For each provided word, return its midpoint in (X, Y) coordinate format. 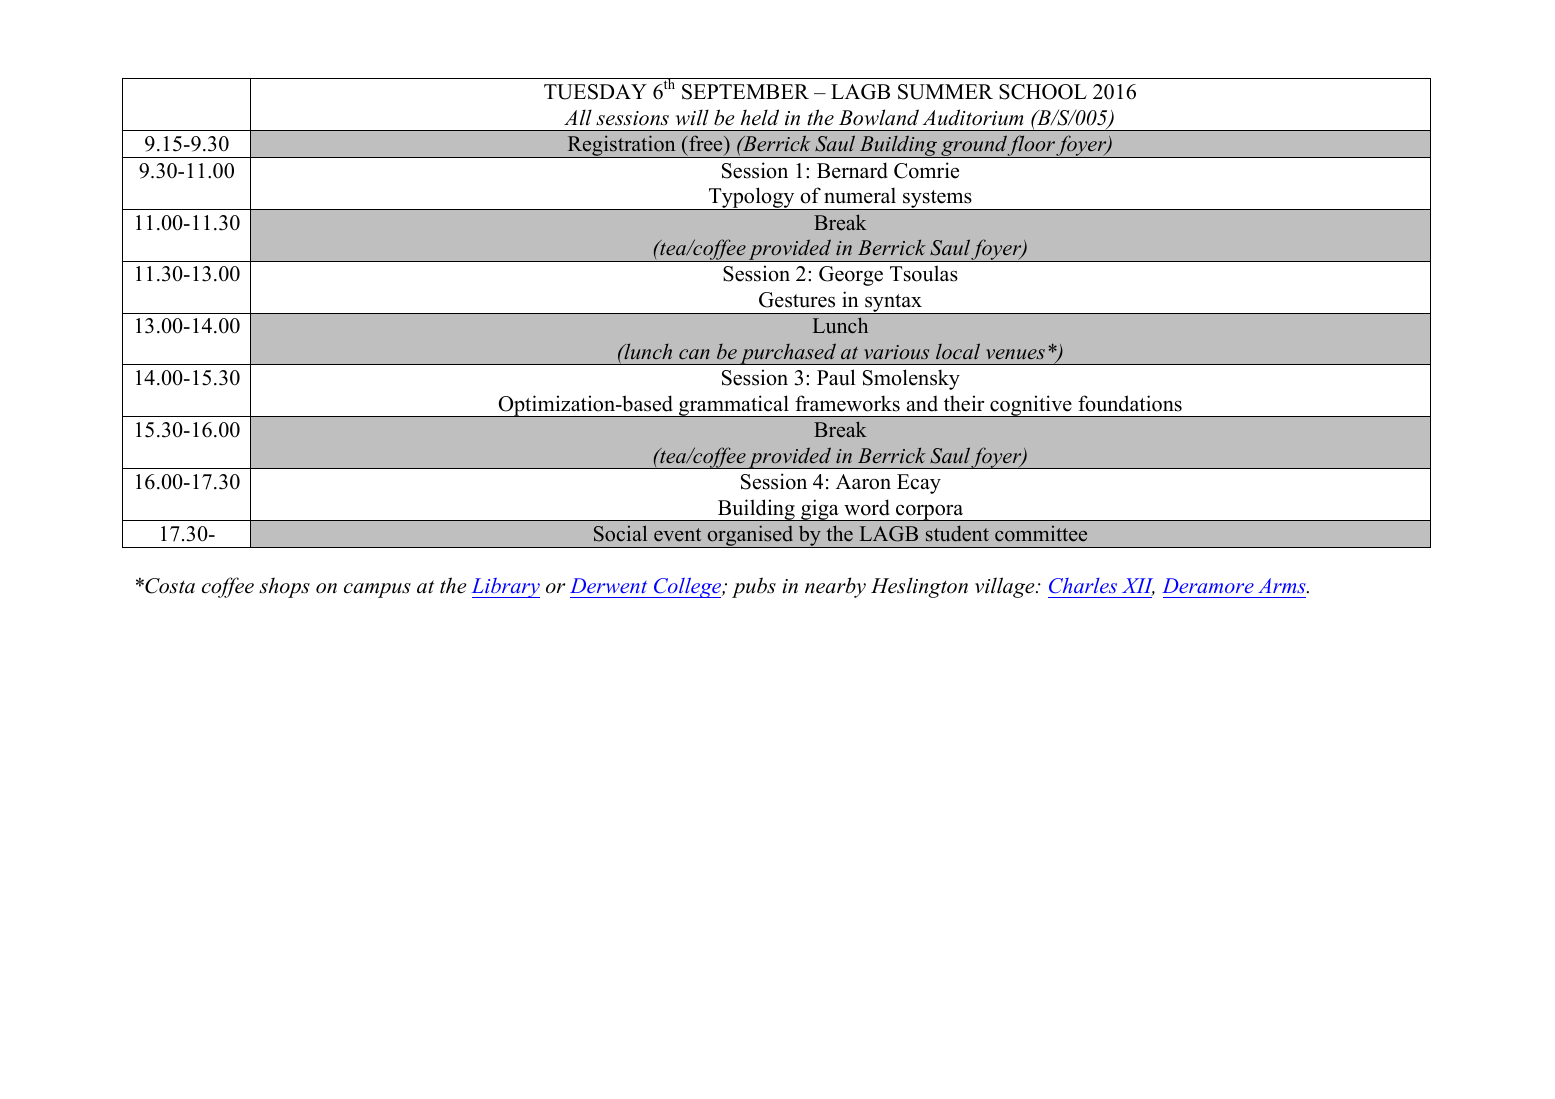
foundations (1130, 403)
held (760, 117)
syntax (893, 304)
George (851, 276)
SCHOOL (1043, 92)
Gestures (797, 300)
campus (377, 590)
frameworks (847, 403)
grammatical (734, 406)
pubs (754, 587)
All (578, 117)
